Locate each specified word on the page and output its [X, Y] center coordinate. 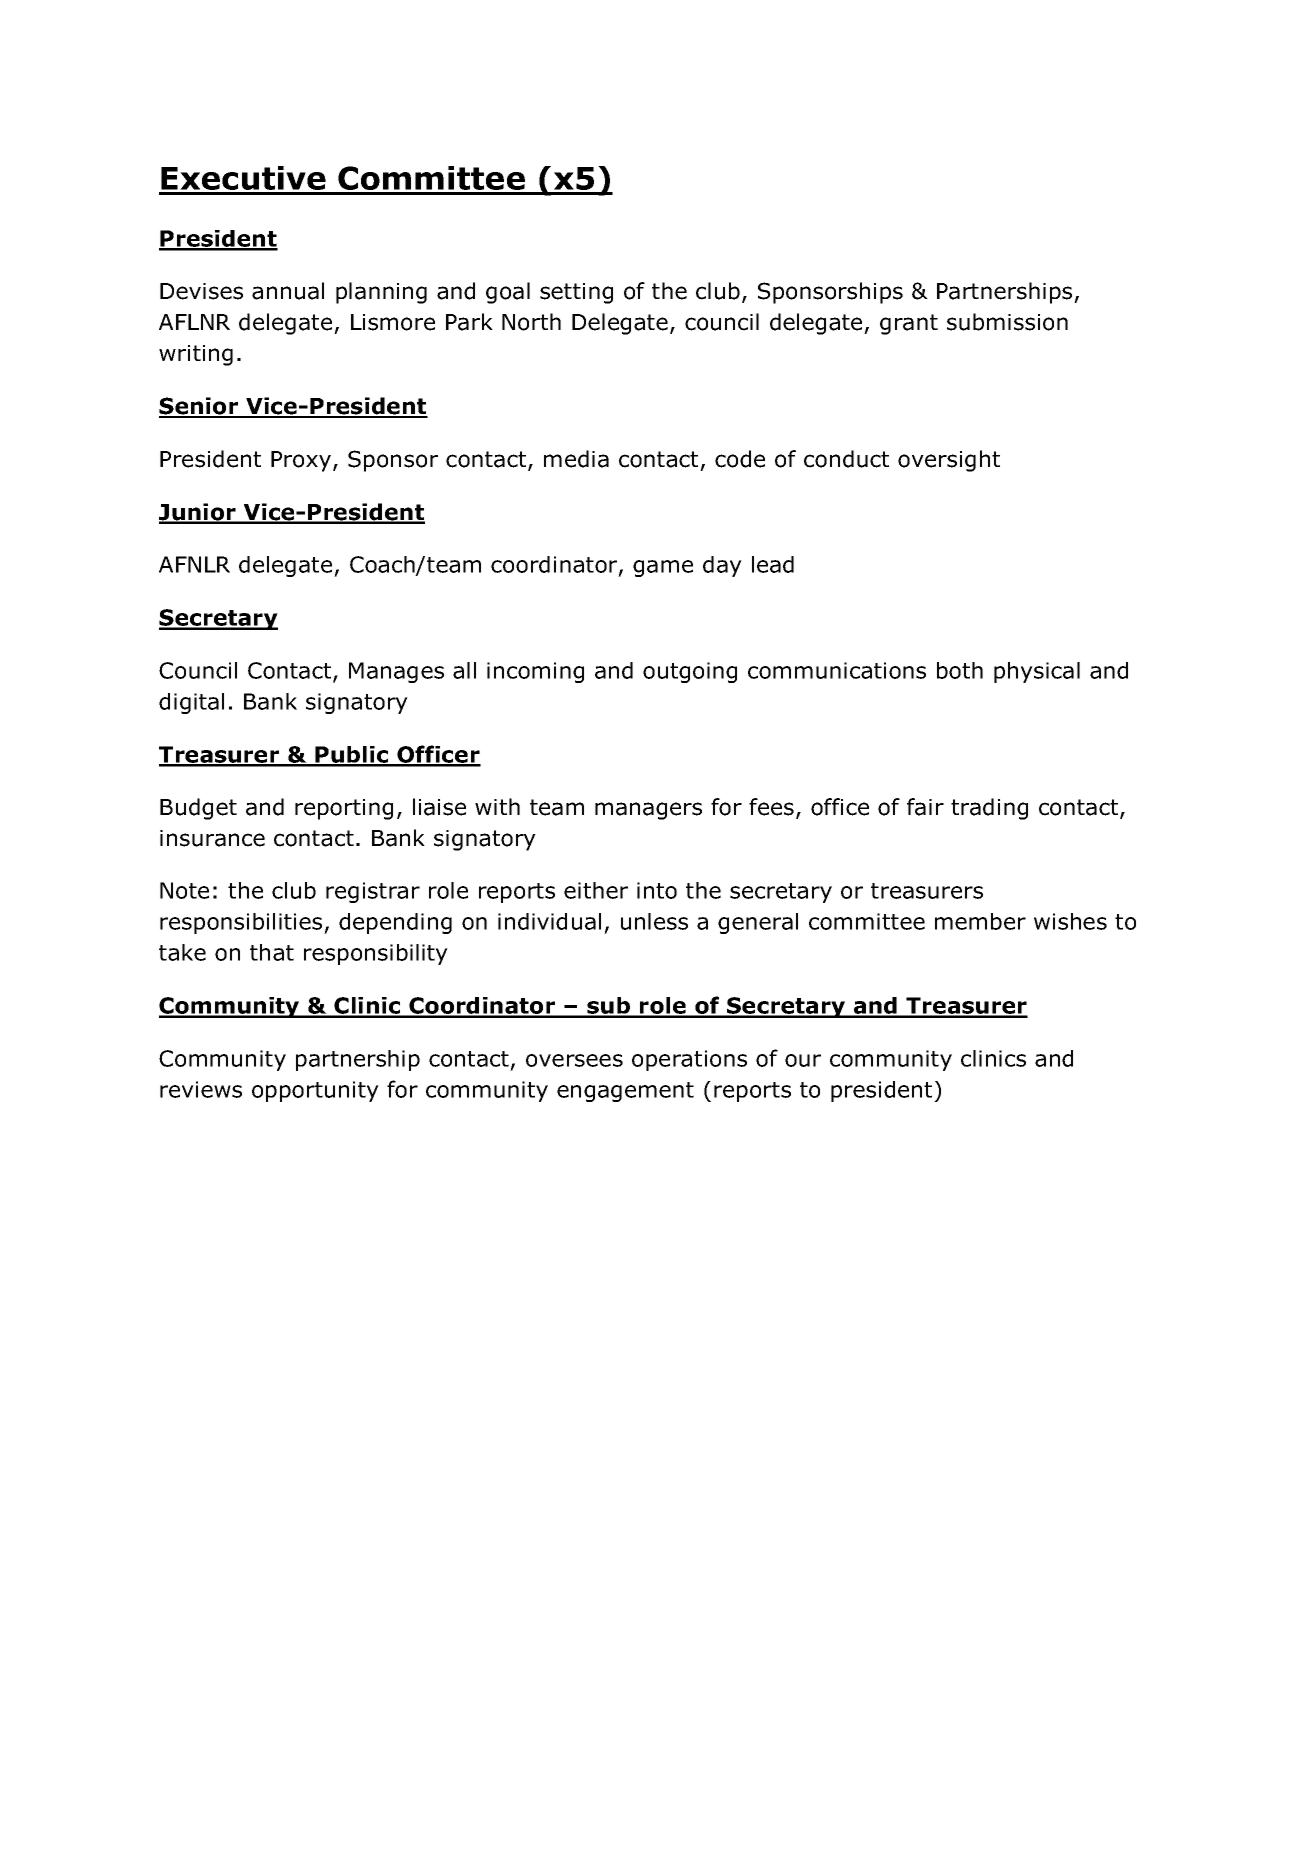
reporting [344, 809]
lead [773, 564]
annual [288, 291]
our [803, 1060]
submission [1007, 322]
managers [648, 811]
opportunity [315, 1091]
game [663, 568]
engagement [625, 1092]
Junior [198, 513]
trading [989, 809]
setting [576, 293]
